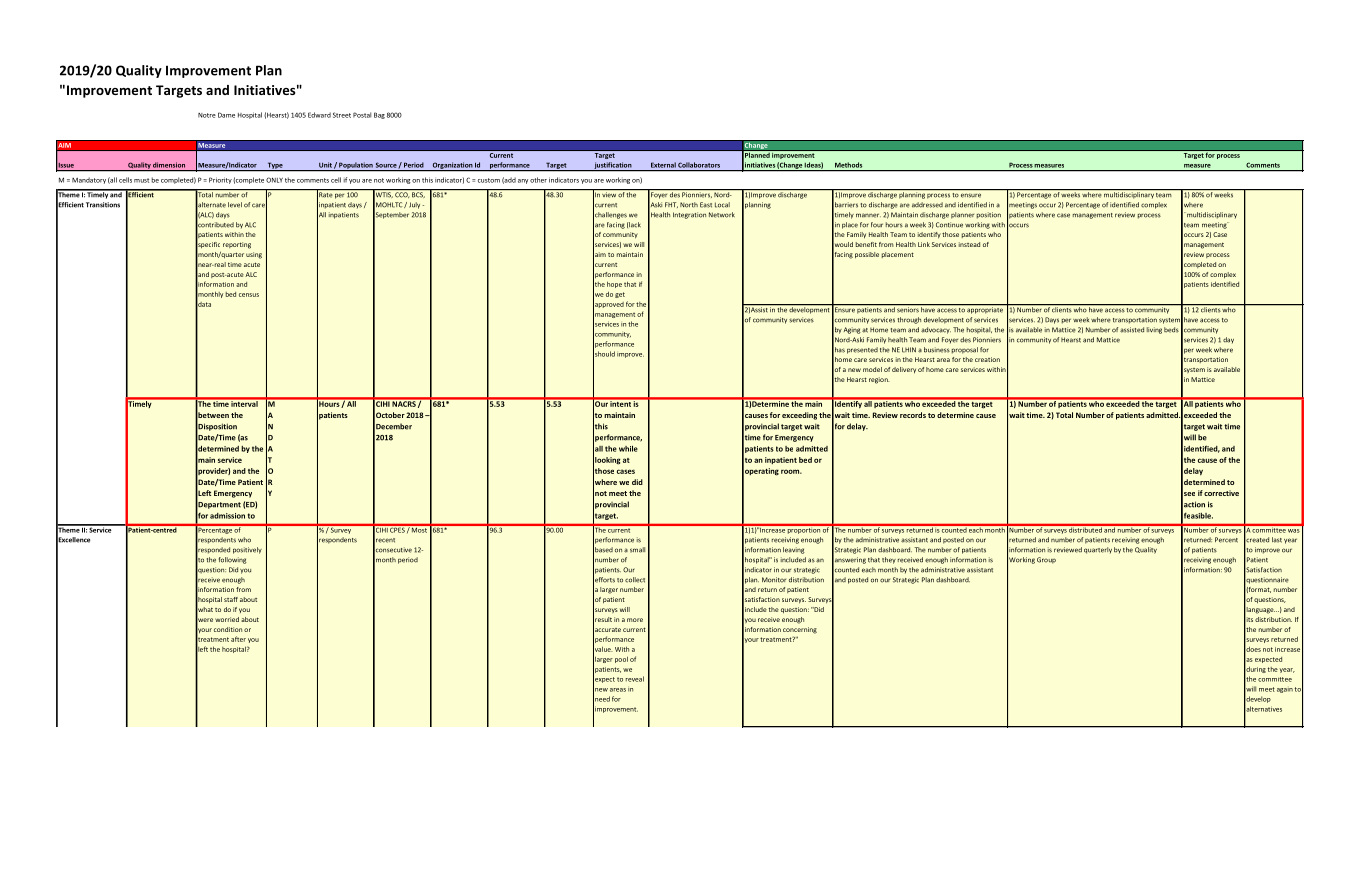 This screenshot has width=1372, height=887. What do you see at coordinates (699, 165) in the screenshot?
I see `Collaborators` at bounding box center [699, 165].
